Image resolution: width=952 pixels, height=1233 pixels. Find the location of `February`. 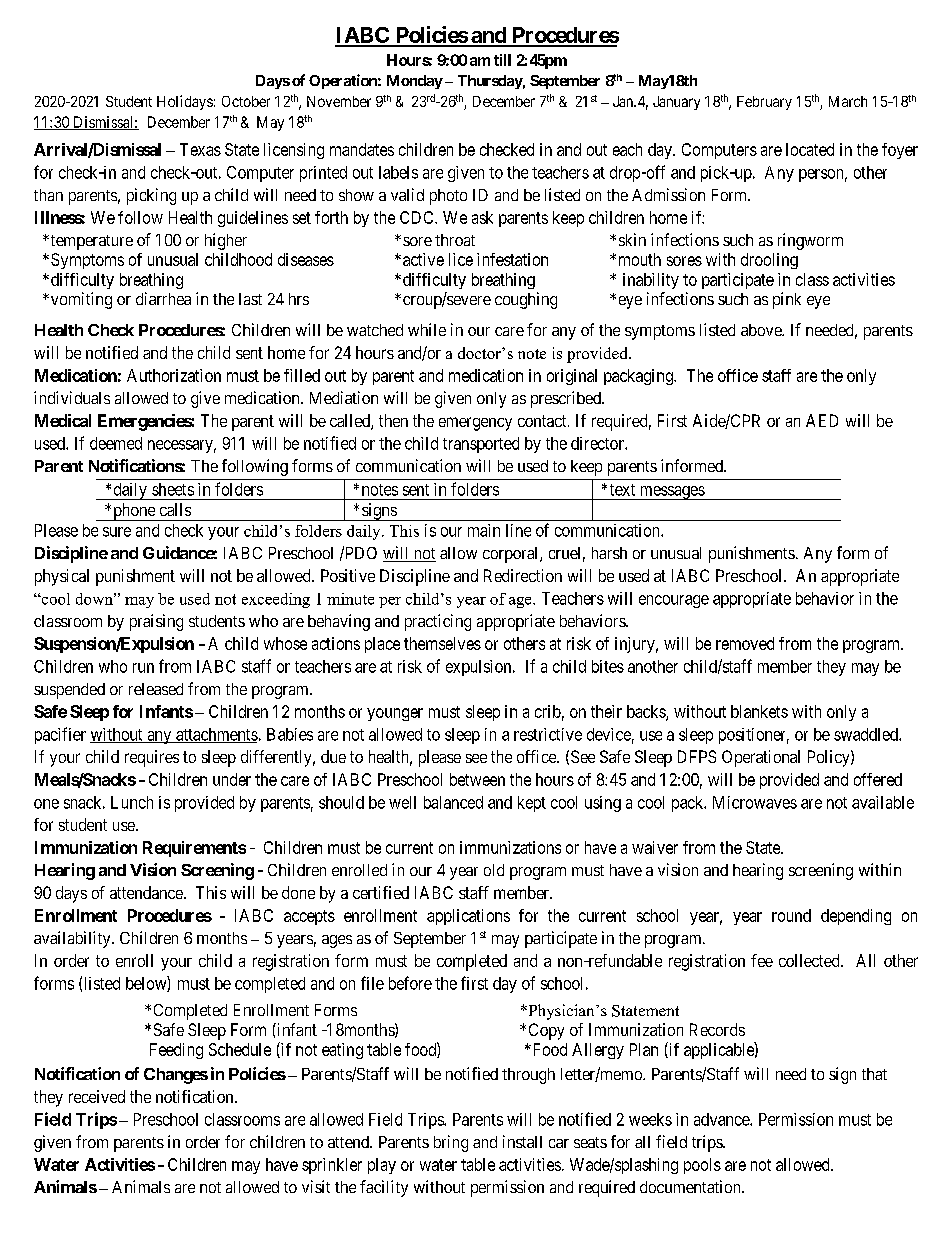

February is located at coordinates (764, 103).
